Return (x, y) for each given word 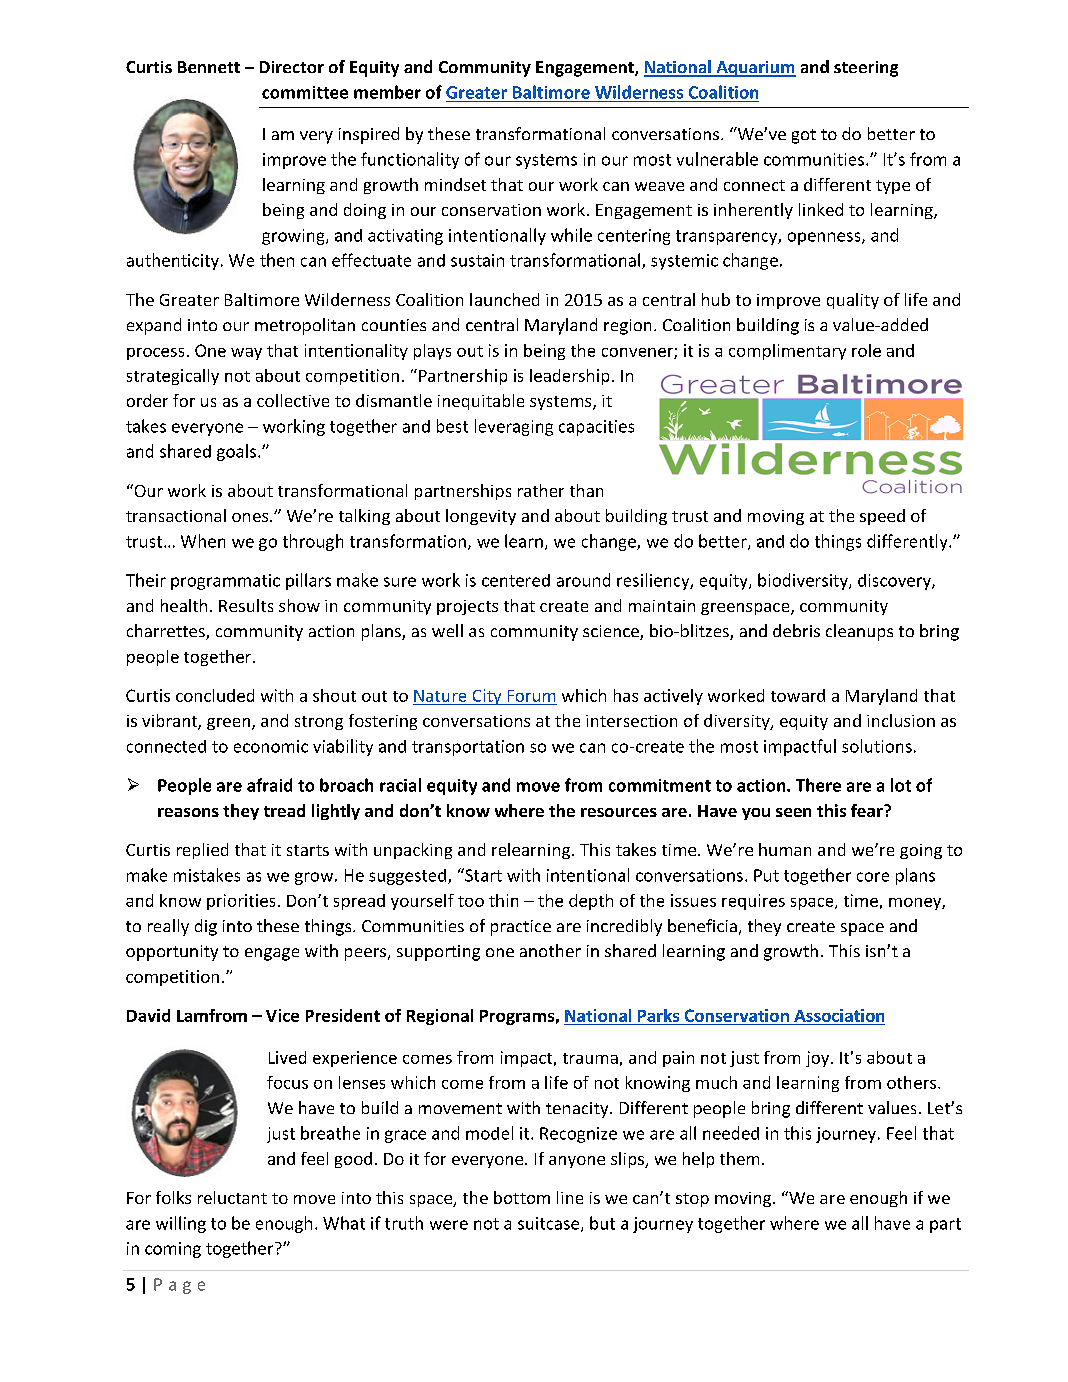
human (785, 849)
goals (236, 452)
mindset (455, 184)
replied (202, 851)
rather (541, 490)
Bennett (209, 67)
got (804, 136)
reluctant (232, 1197)
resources (619, 812)
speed (882, 517)
